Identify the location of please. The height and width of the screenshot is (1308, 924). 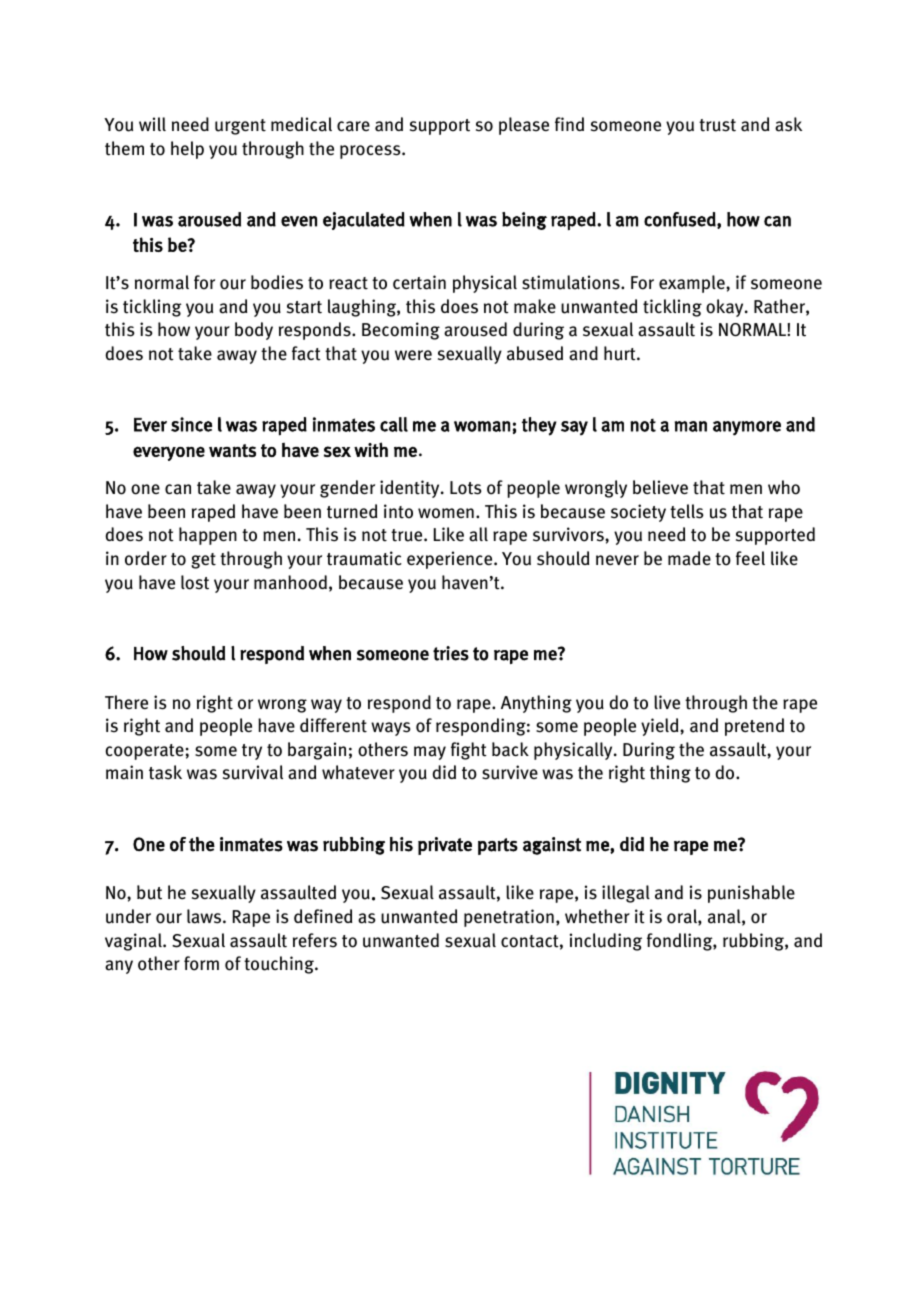
(524, 126).
